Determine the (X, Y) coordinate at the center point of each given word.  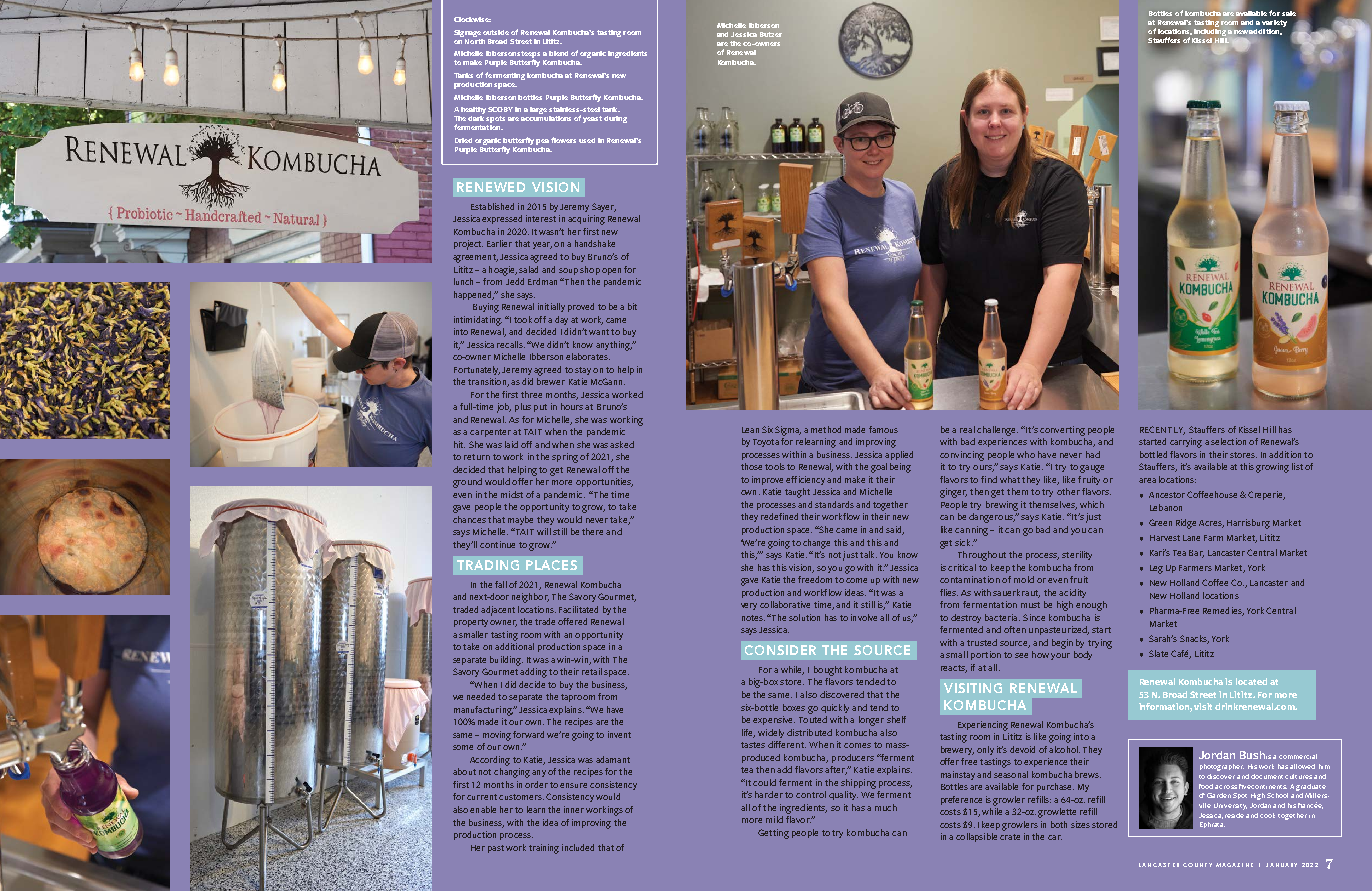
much (886, 807)
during (615, 119)
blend (558, 53)
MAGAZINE (1234, 865)
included (578, 847)
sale (1289, 13)
